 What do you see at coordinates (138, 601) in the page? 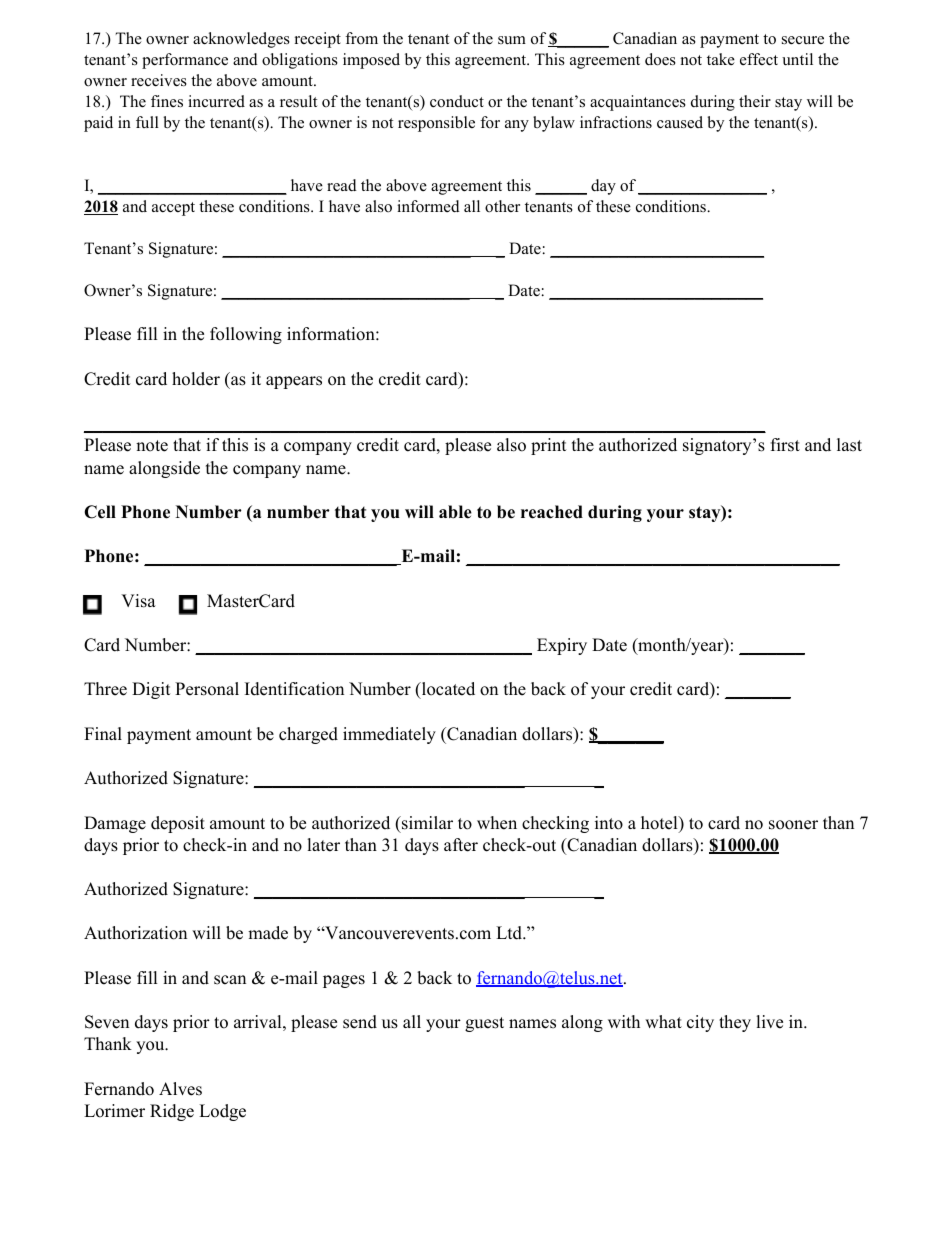
I see `Visa` at bounding box center [138, 601].
